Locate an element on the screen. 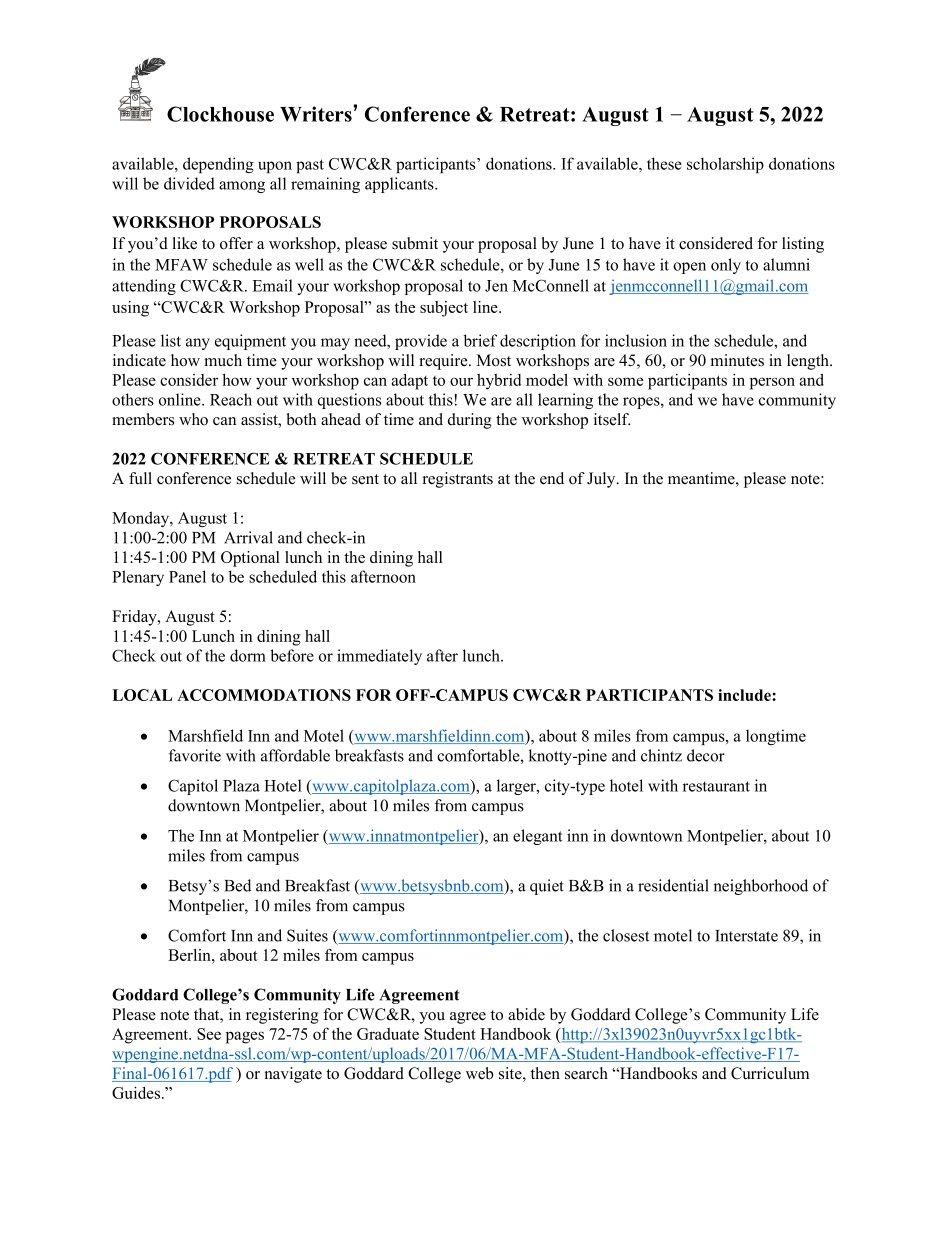  scholarship is located at coordinates (725, 165).
